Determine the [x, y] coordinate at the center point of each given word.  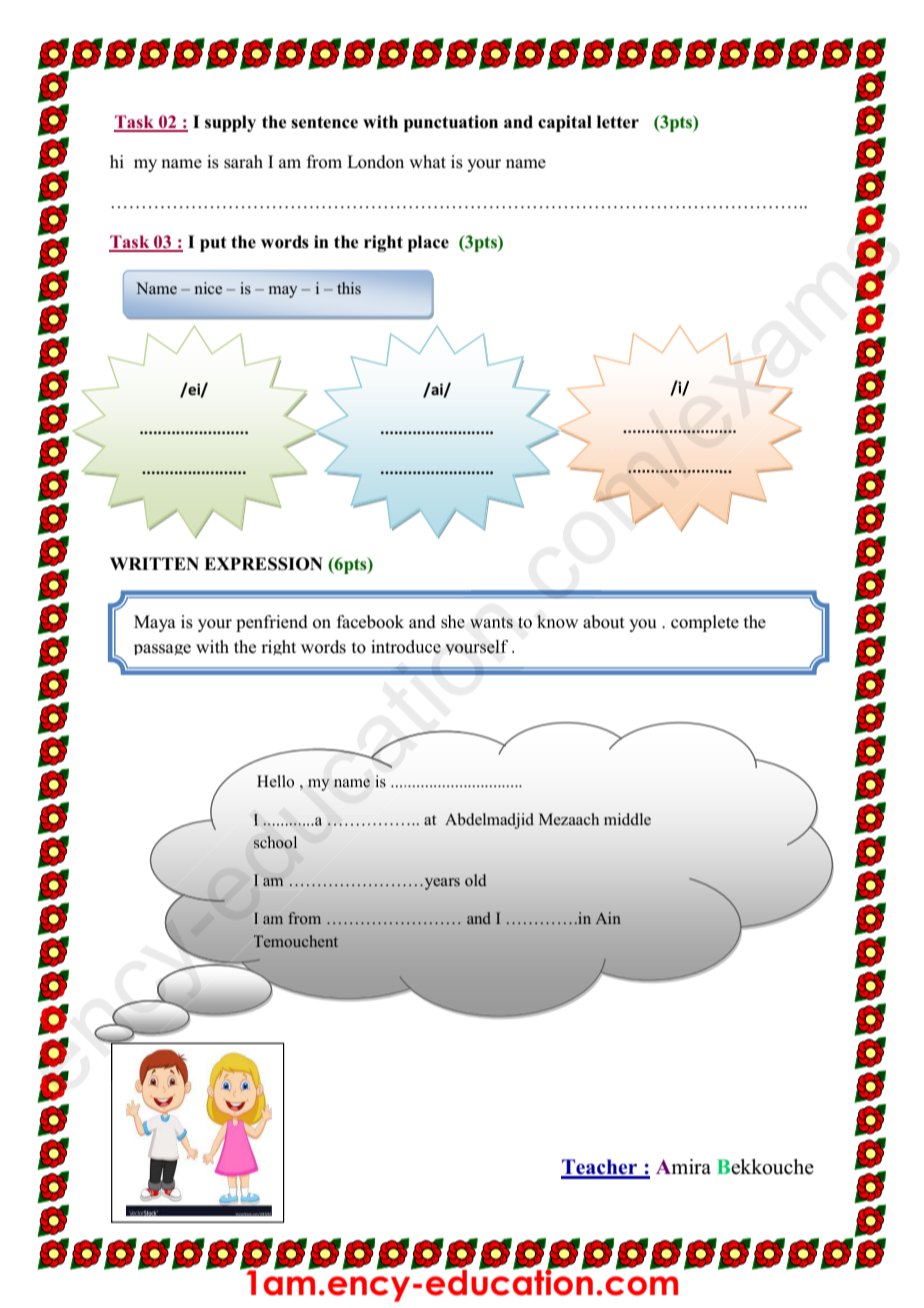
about [604, 622]
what [427, 161]
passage [162, 649]
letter [618, 122]
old [476, 880]
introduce [406, 647]
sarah [243, 162]
